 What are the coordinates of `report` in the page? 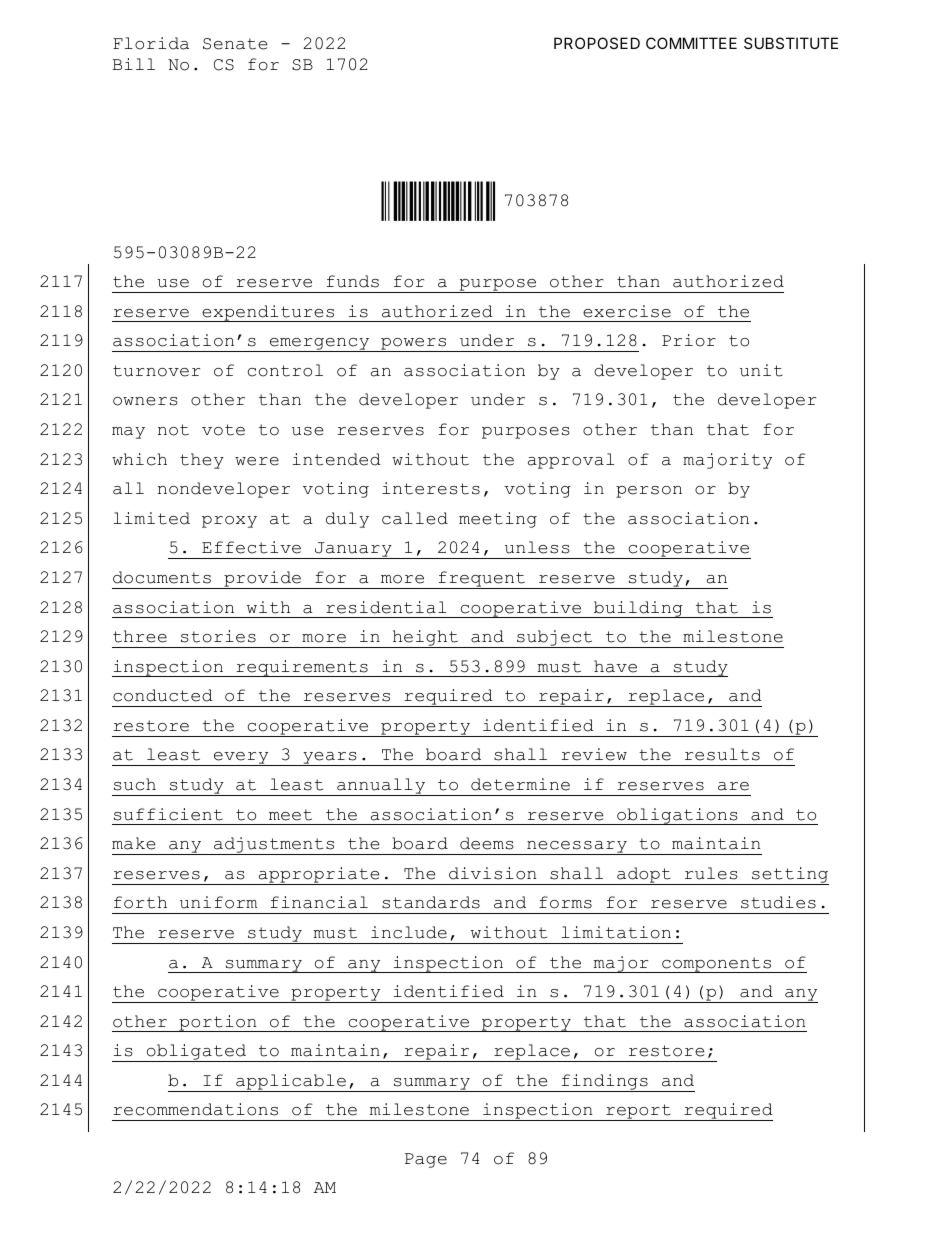 It's located at (638, 1112).
